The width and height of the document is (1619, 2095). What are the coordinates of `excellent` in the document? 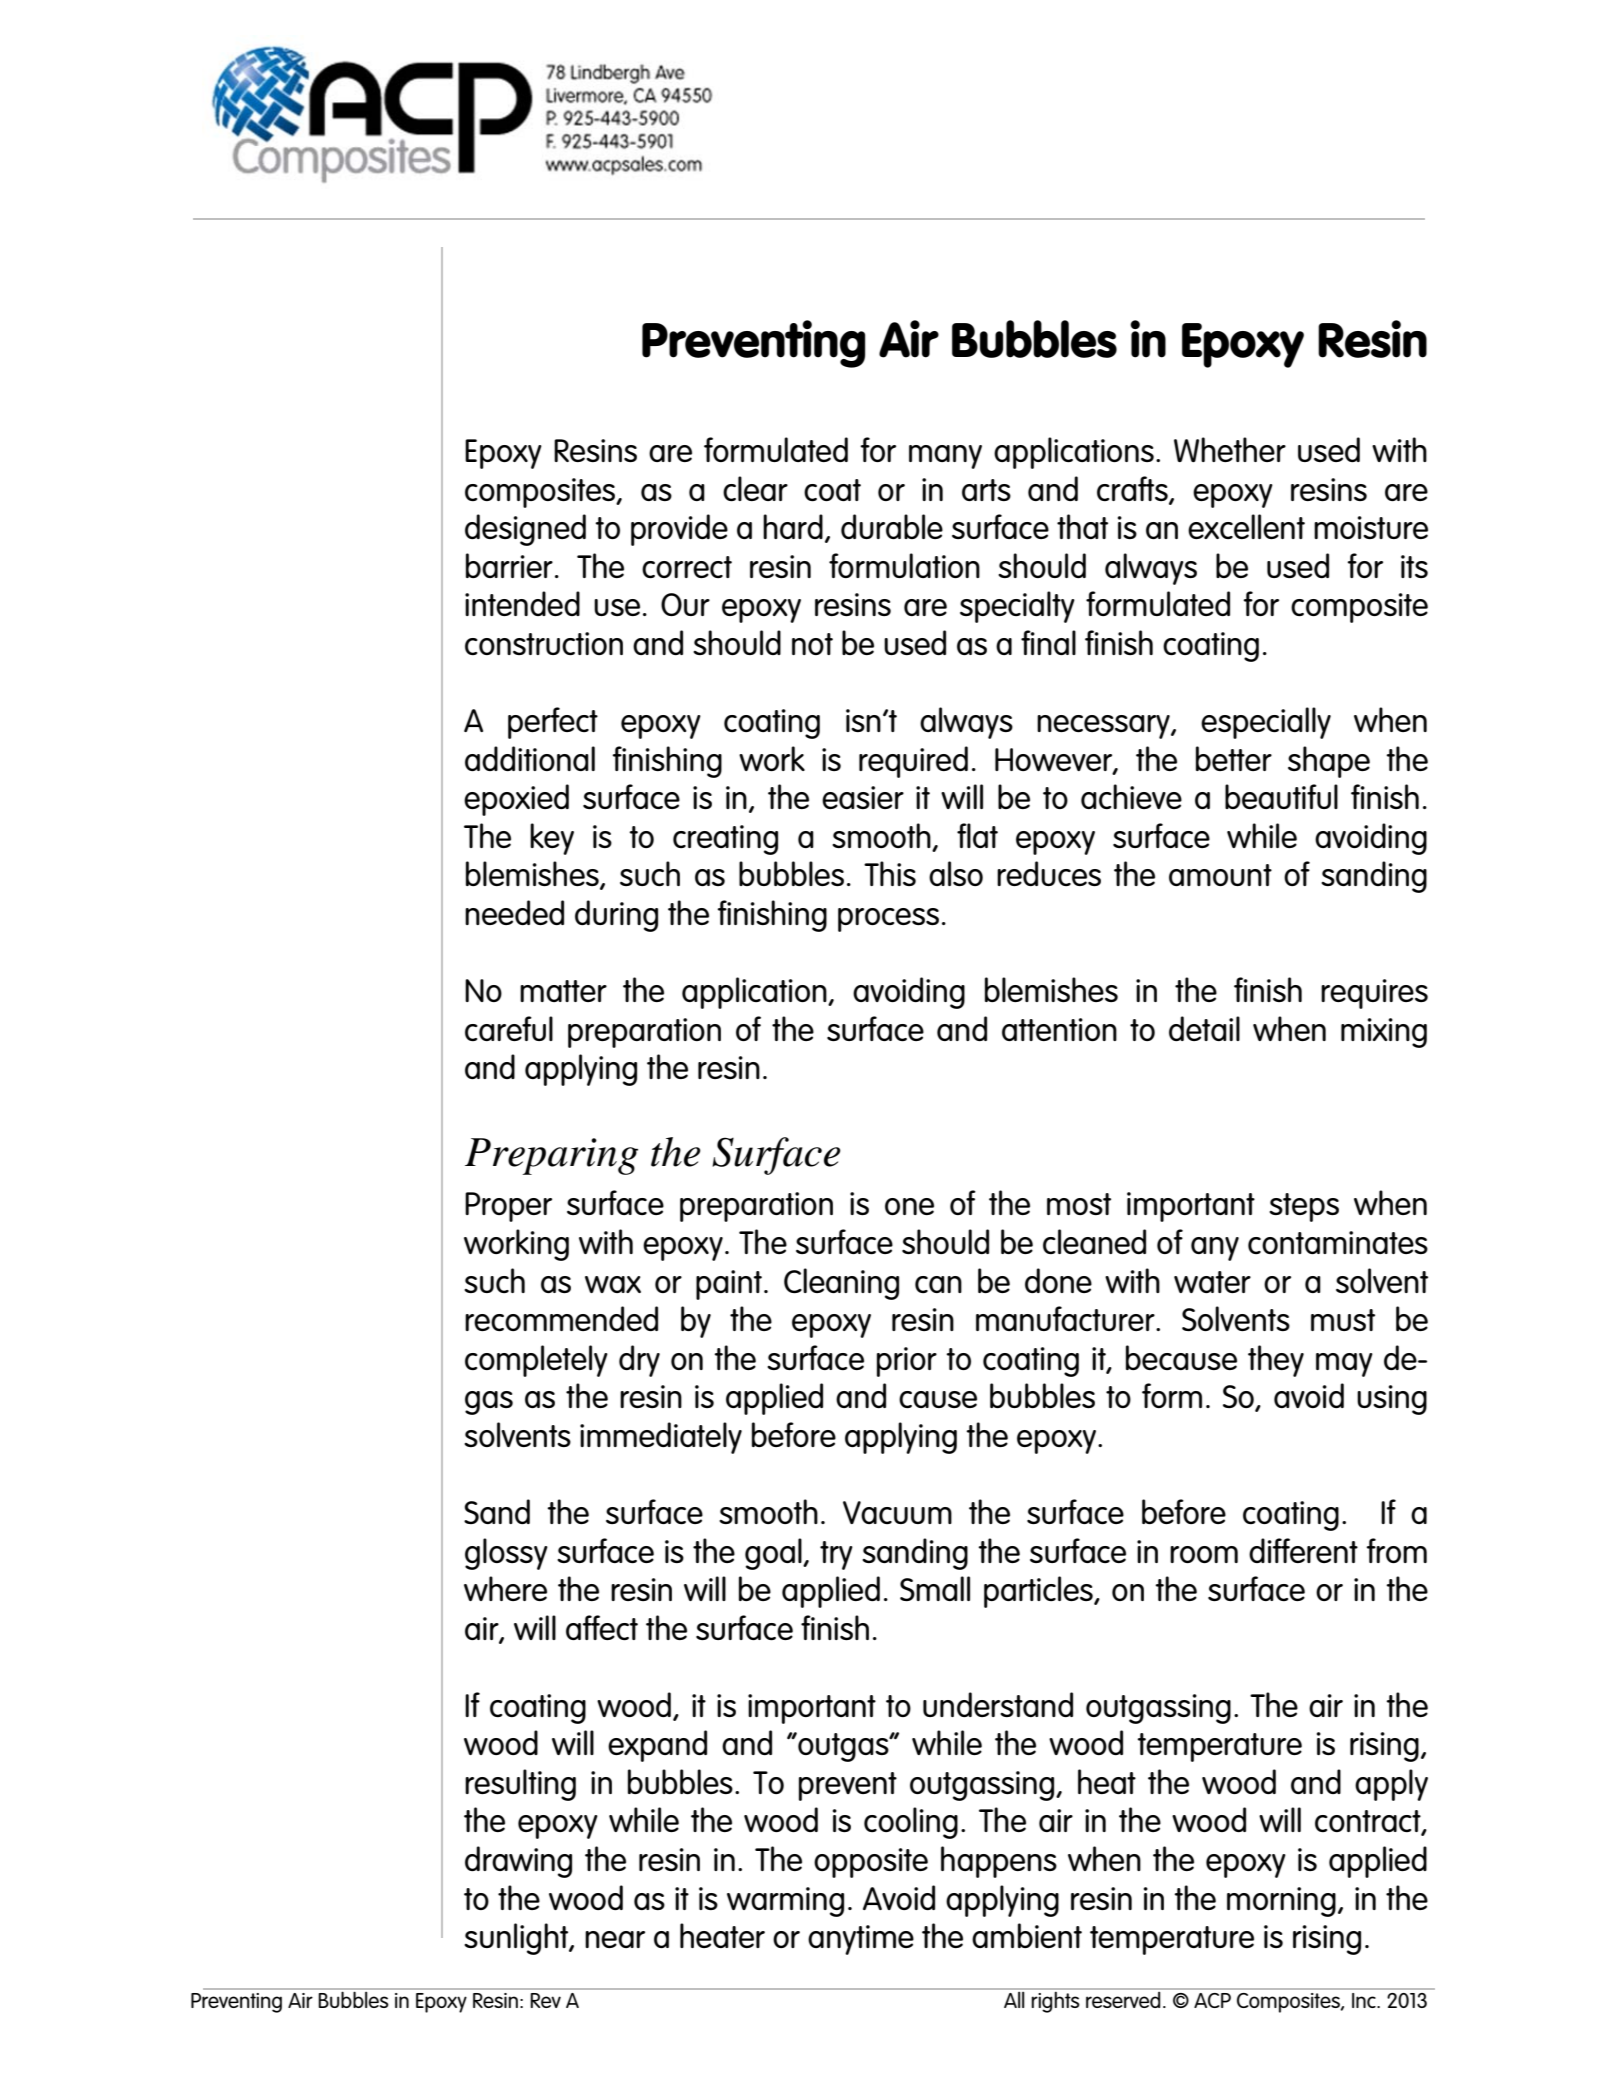 It's located at (1246, 526).
